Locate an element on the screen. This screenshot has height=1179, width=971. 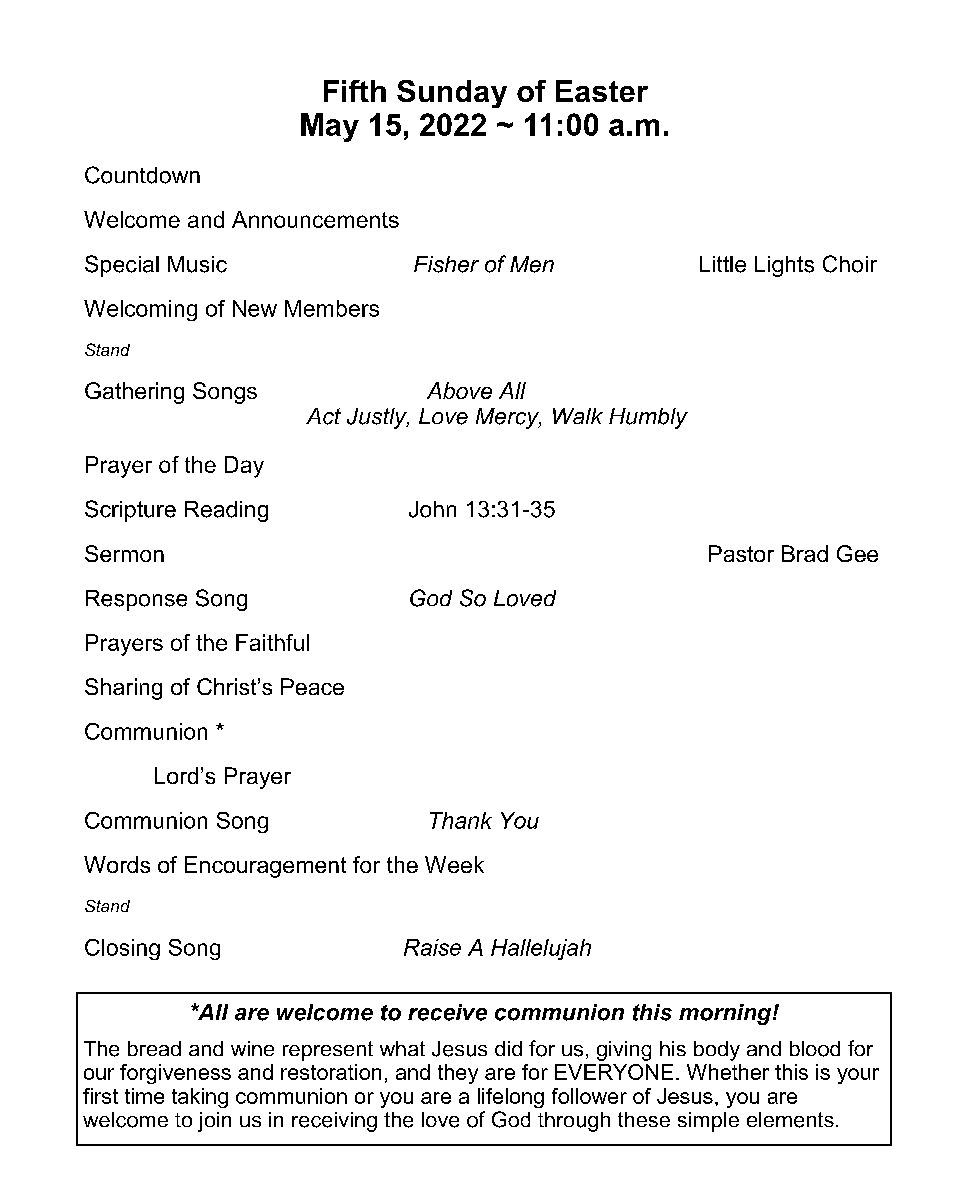
Countdown is located at coordinates (142, 175).
